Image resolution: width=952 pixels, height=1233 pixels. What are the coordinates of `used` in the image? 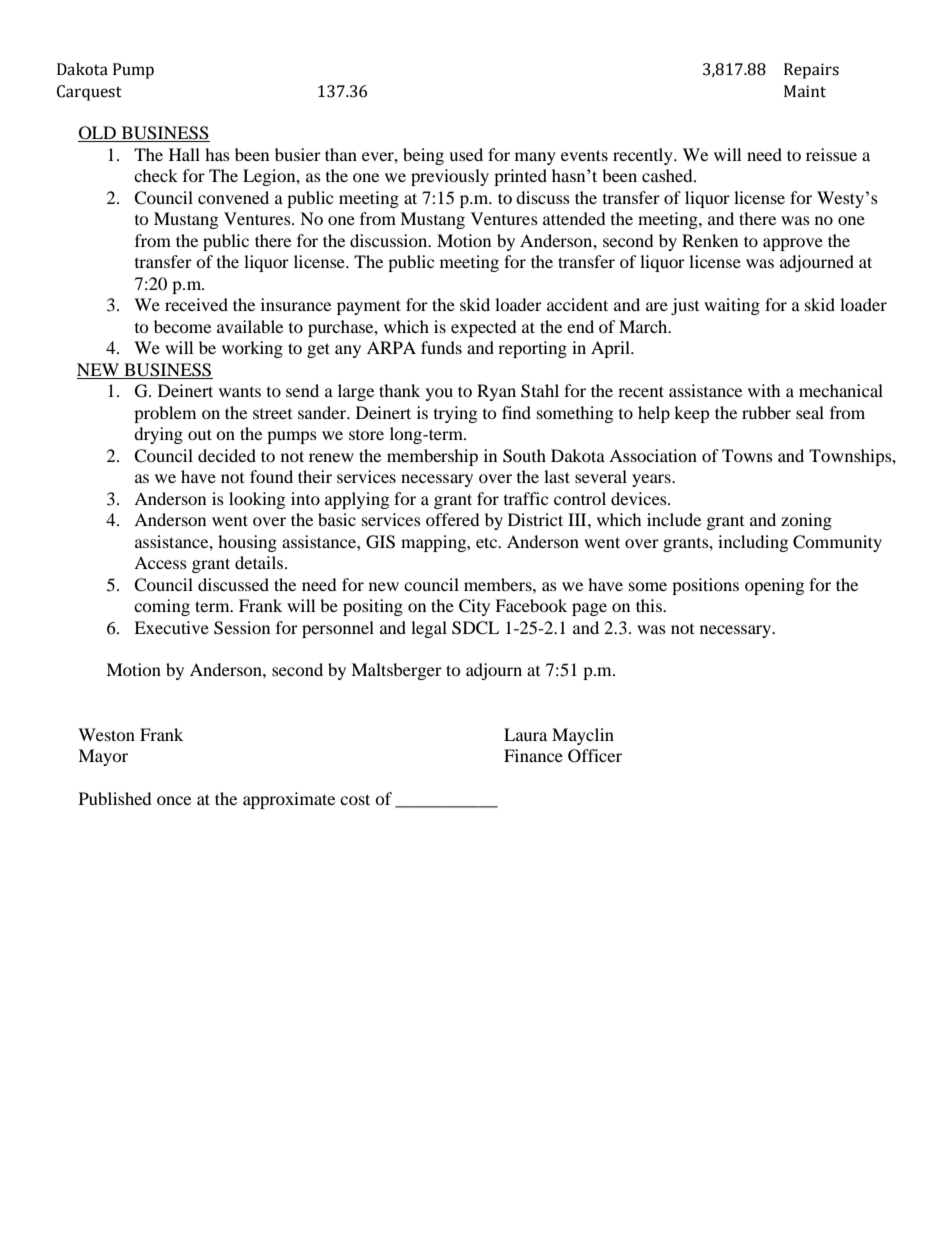 It's located at (466, 154).
